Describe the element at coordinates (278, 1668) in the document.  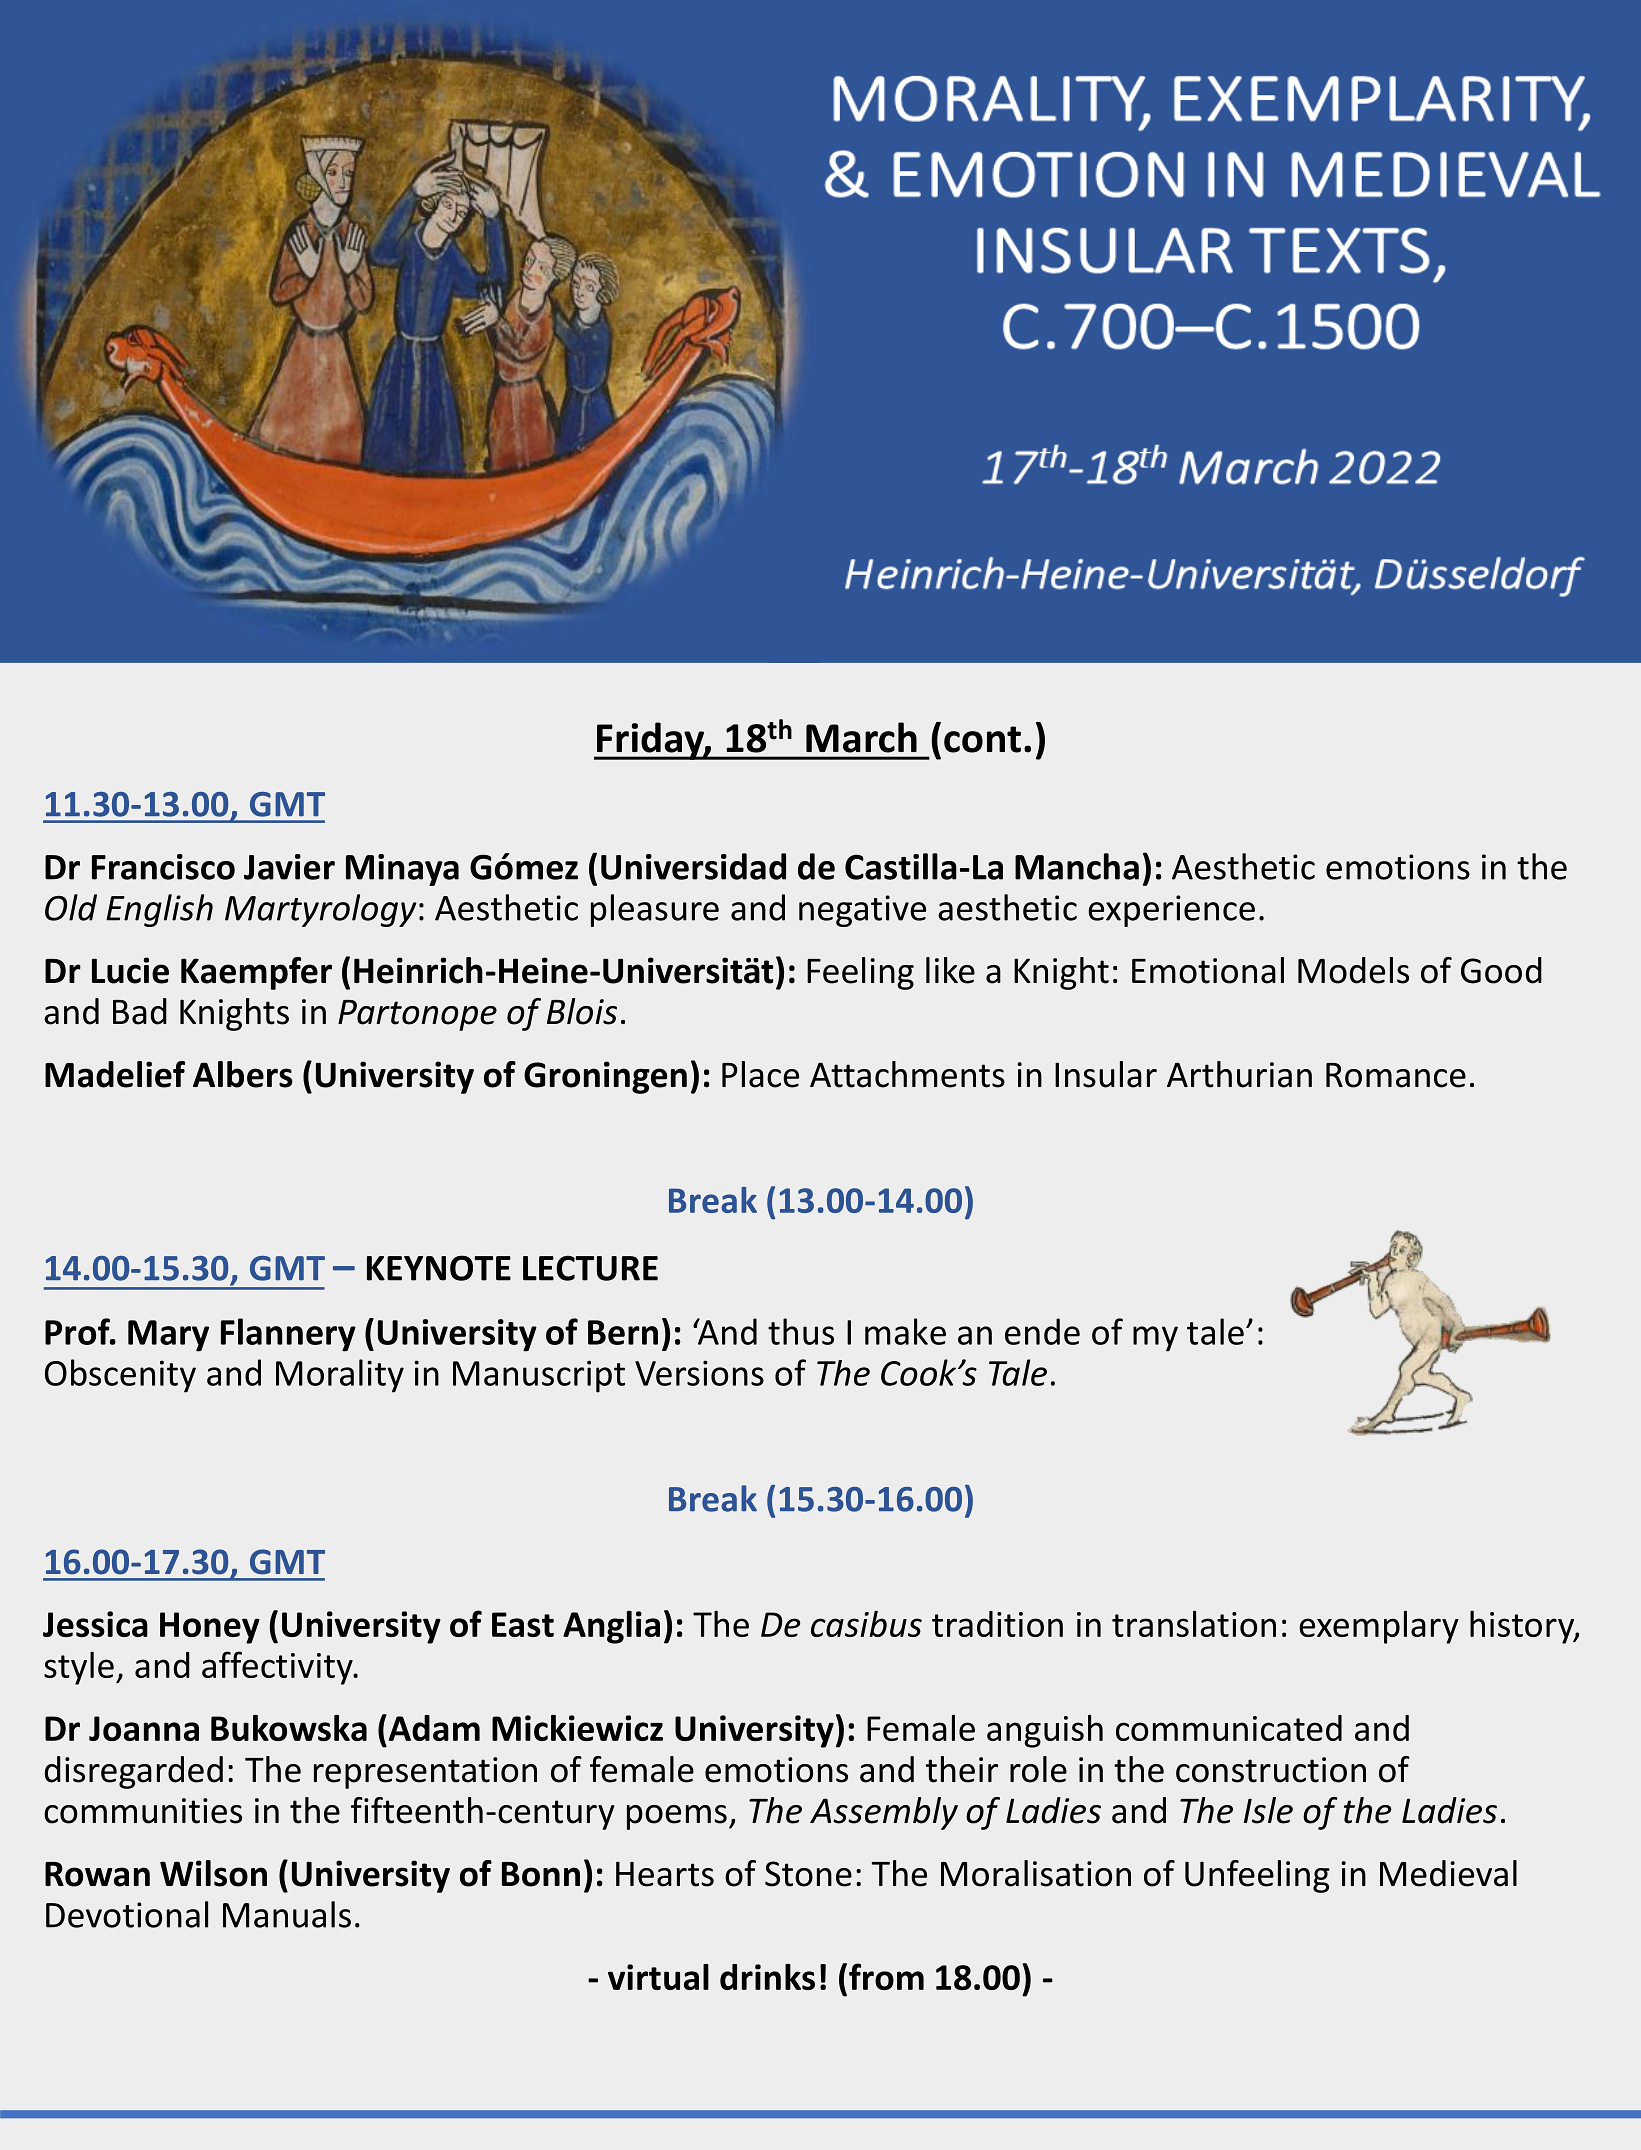
I see `affectivity` at that location.
